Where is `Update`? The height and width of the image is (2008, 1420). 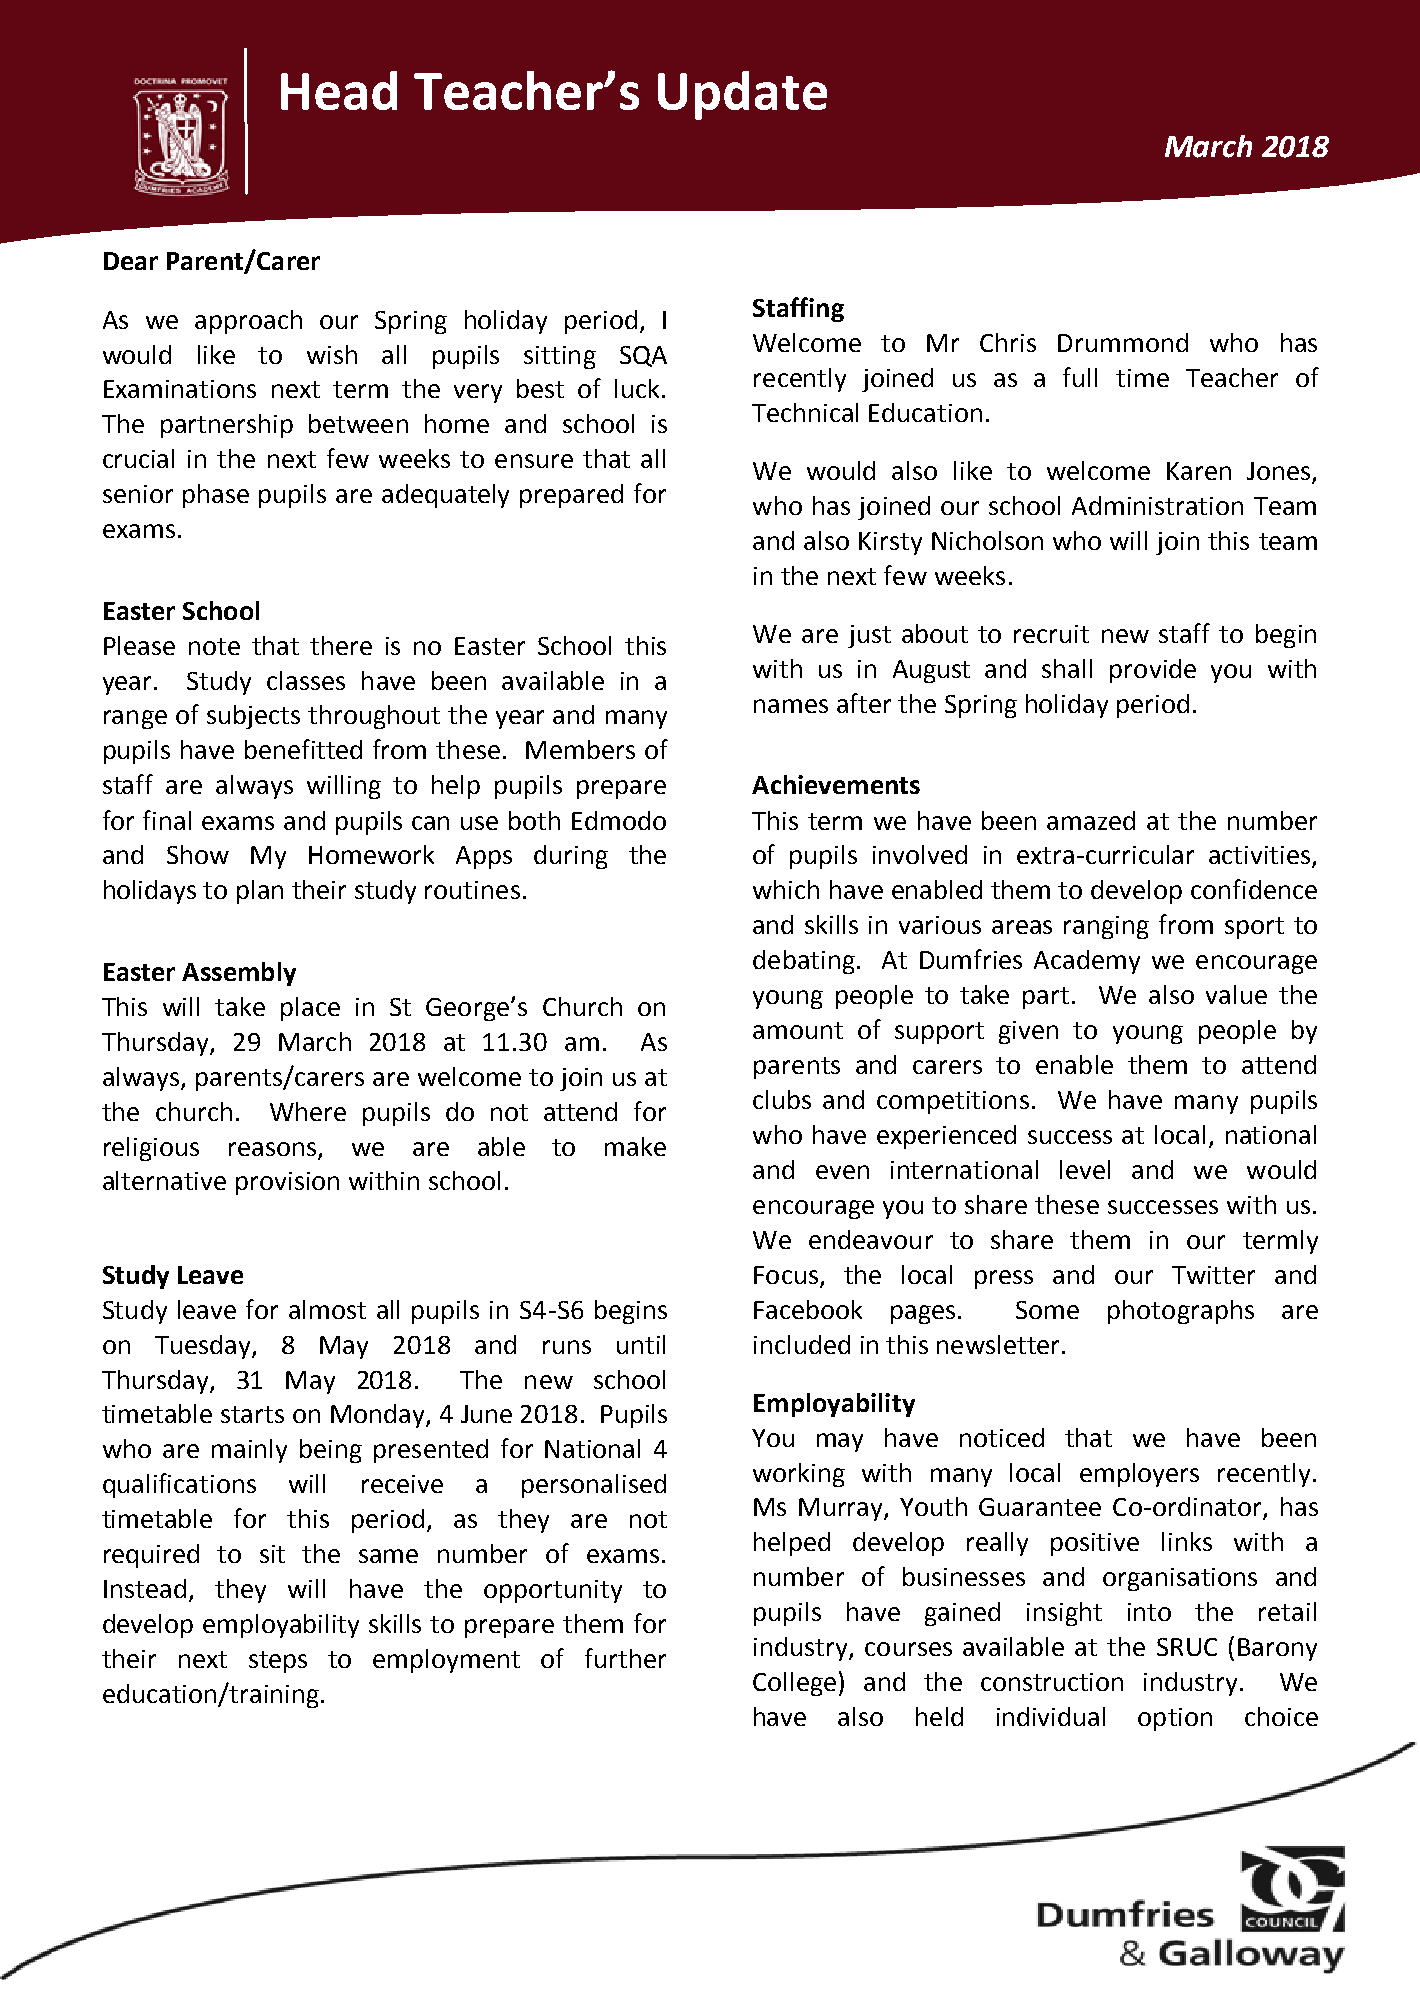 Update is located at coordinates (742, 95).
